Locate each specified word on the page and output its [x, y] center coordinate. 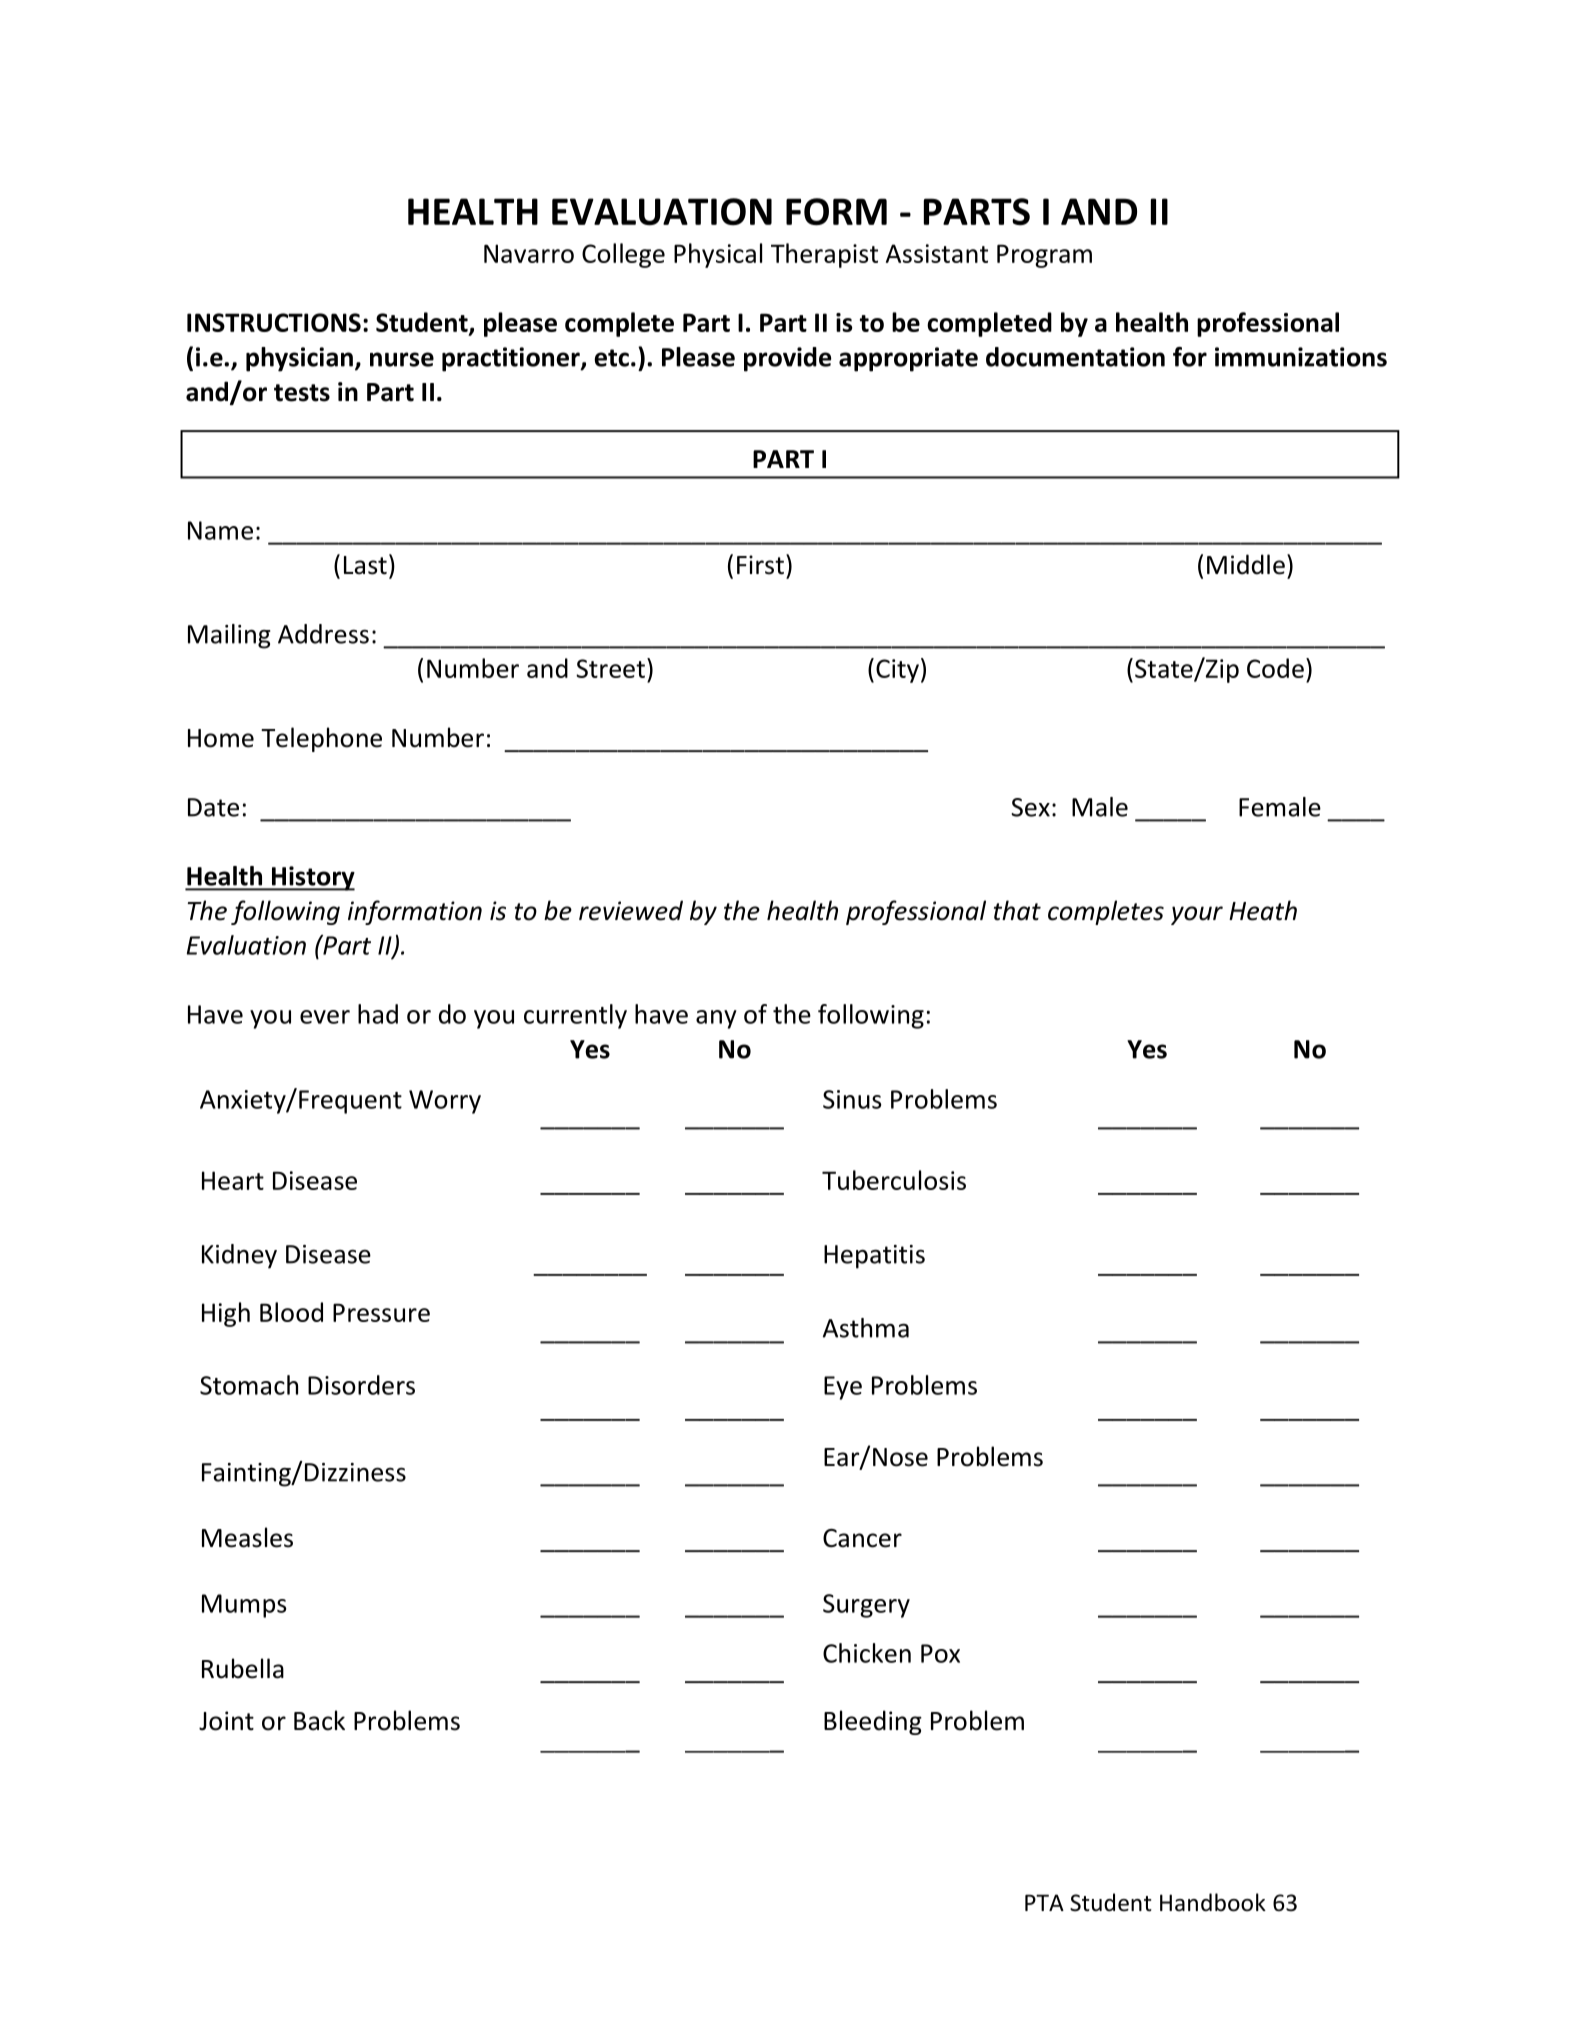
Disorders [361, 1385]
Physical [718, 255]
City [897, 671]
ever [325, 1017]
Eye [843, 1388]
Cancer [862, 1538]
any [716, 1019]
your [1197, 915]
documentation [1075, 357]
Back [319, 1720]
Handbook [1213, 1902]
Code [1275, 668]
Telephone [321, 739]
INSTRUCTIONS [274, 322]
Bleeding [873, 1722]
